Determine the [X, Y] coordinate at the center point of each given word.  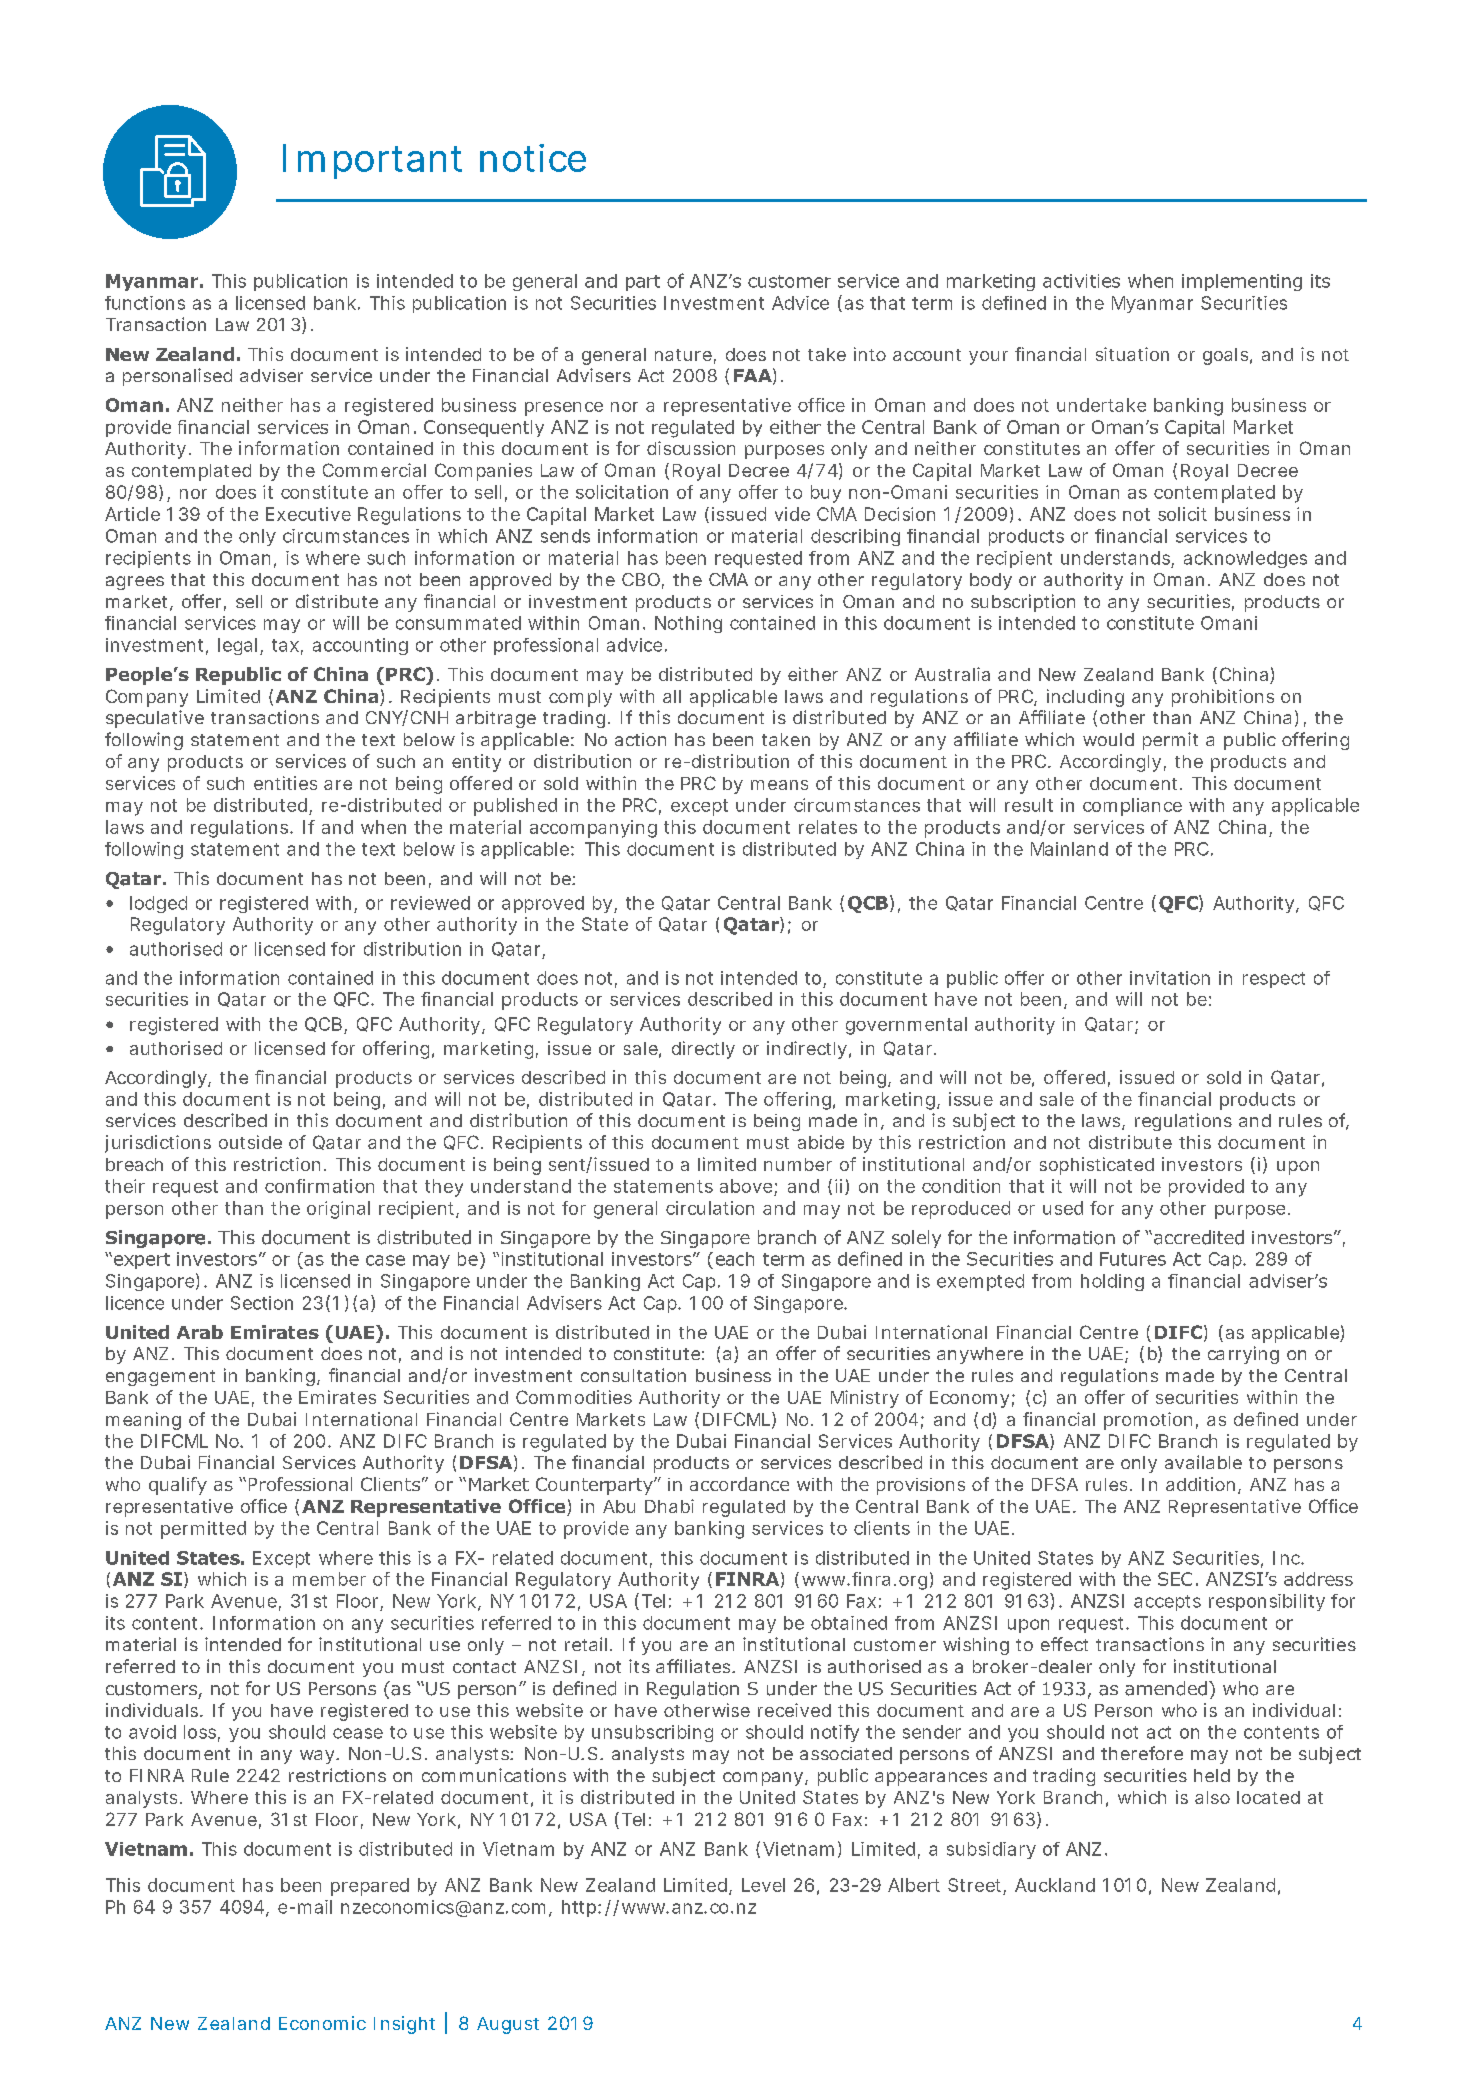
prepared [370, 1887]
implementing [1242, 282]
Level [763, 1885]
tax [285, 645]
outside [250, 1142]
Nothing [688, 624]
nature [683, 355]
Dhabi [669, 1506]
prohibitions [1223, 698]
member [329, 1579]
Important [372, 161]
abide [821, 1142]
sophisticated [1097, 1166]
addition [1200, 1484]
